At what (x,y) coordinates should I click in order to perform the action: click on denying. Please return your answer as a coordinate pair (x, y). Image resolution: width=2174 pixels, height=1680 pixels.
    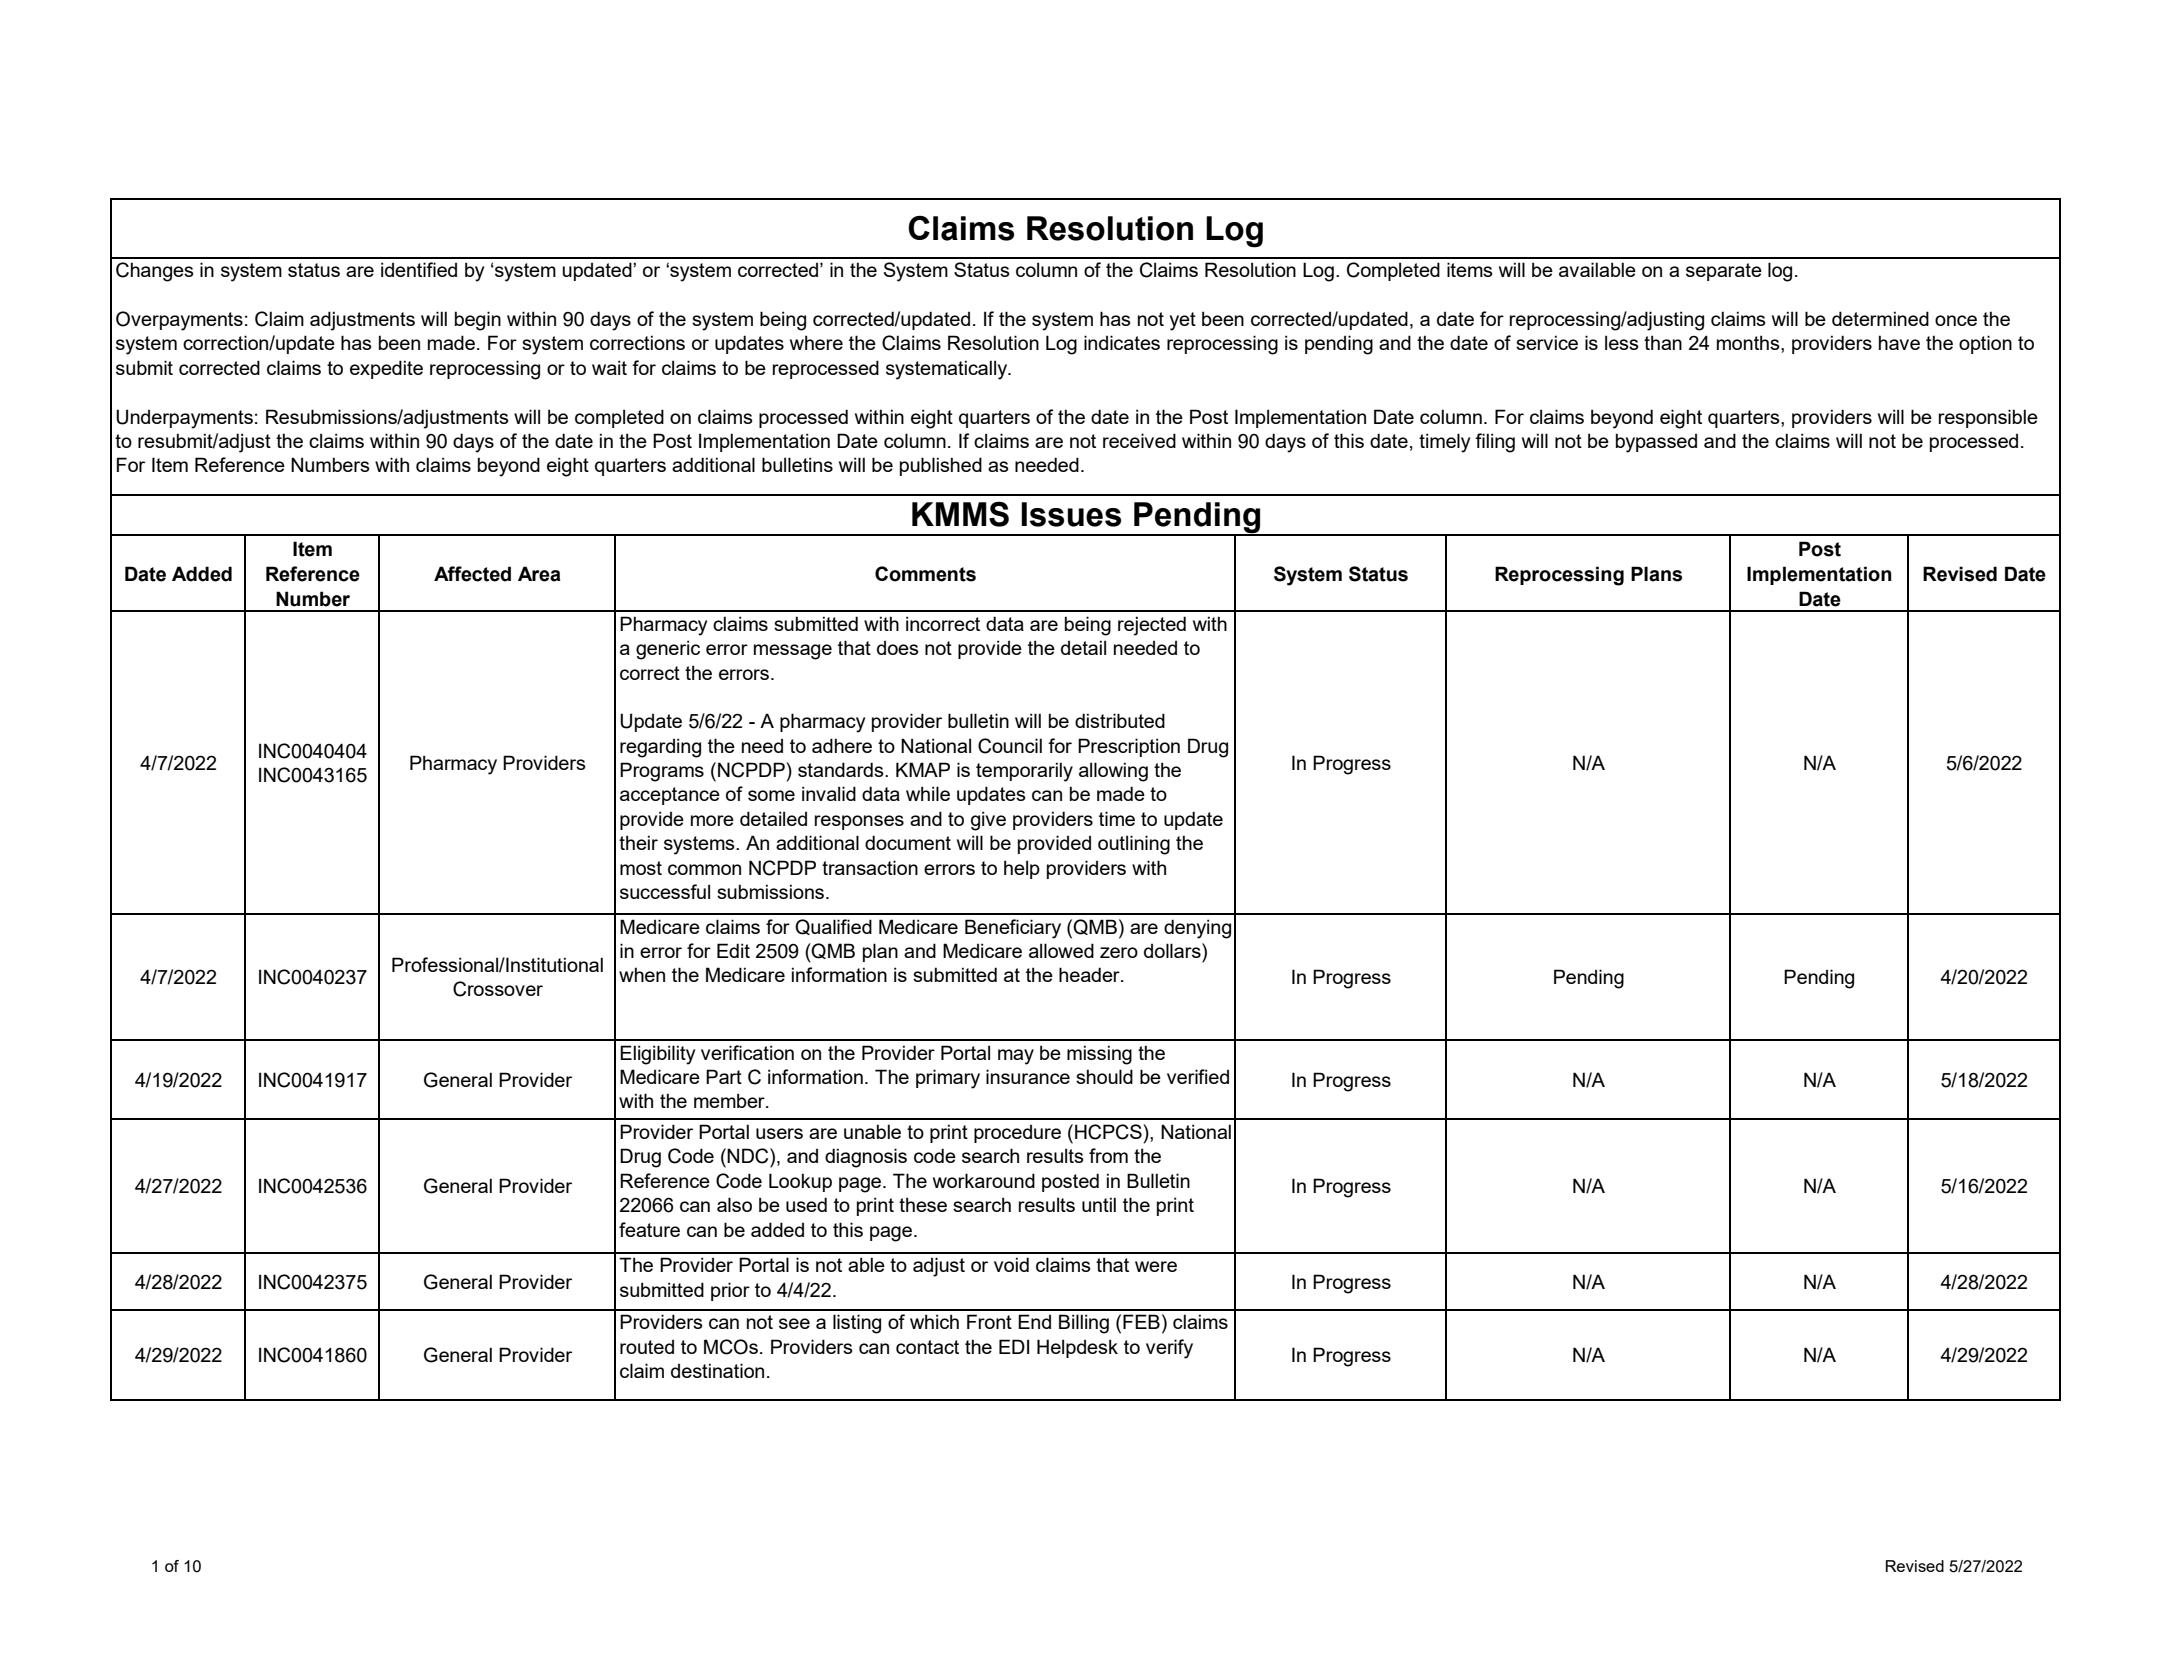
    Looking at the image, I should click on (1197, 929).
